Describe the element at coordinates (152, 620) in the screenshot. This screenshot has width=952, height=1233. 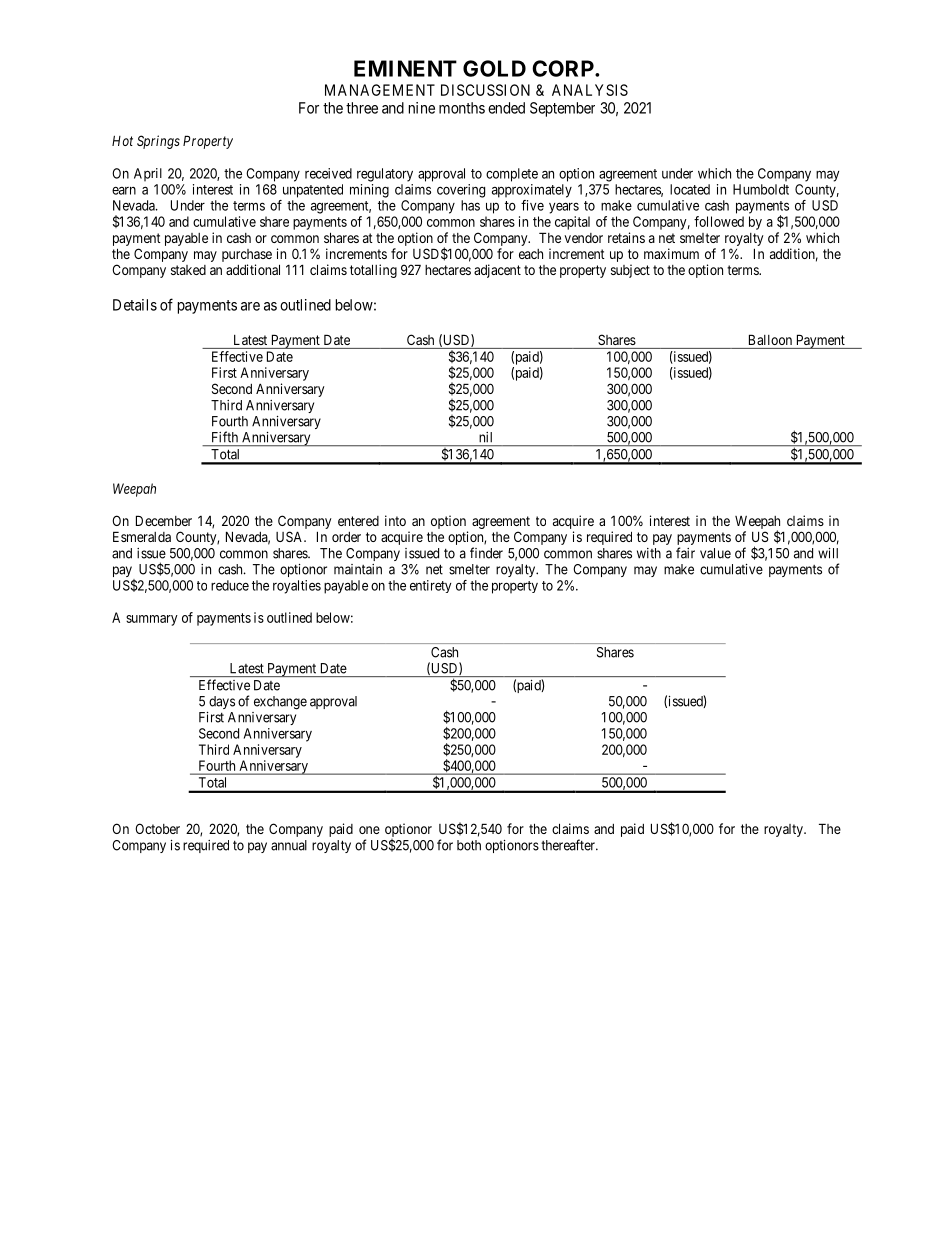
I see `summary` at that location.
